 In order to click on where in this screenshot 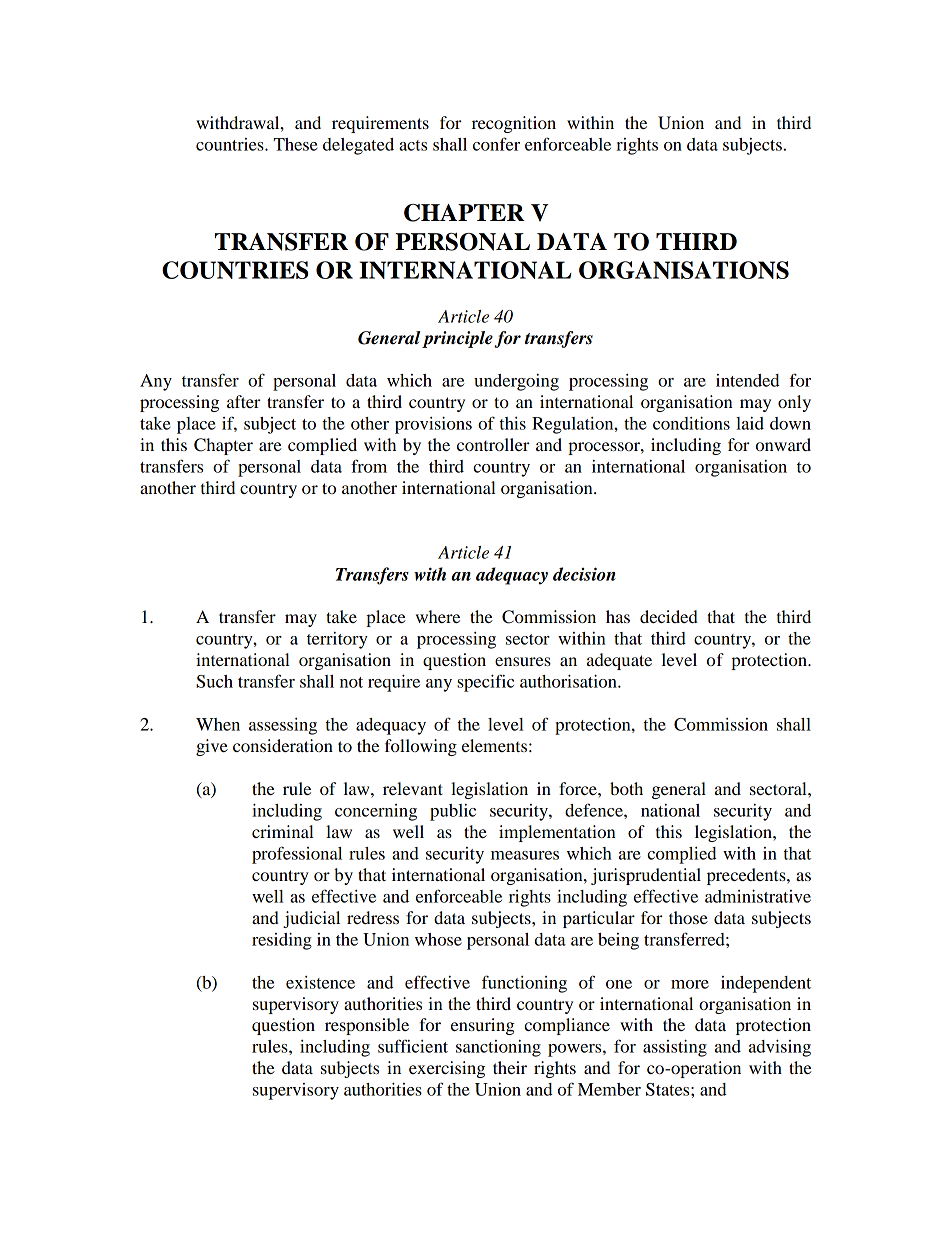, I will do `click(438, 616)`.
